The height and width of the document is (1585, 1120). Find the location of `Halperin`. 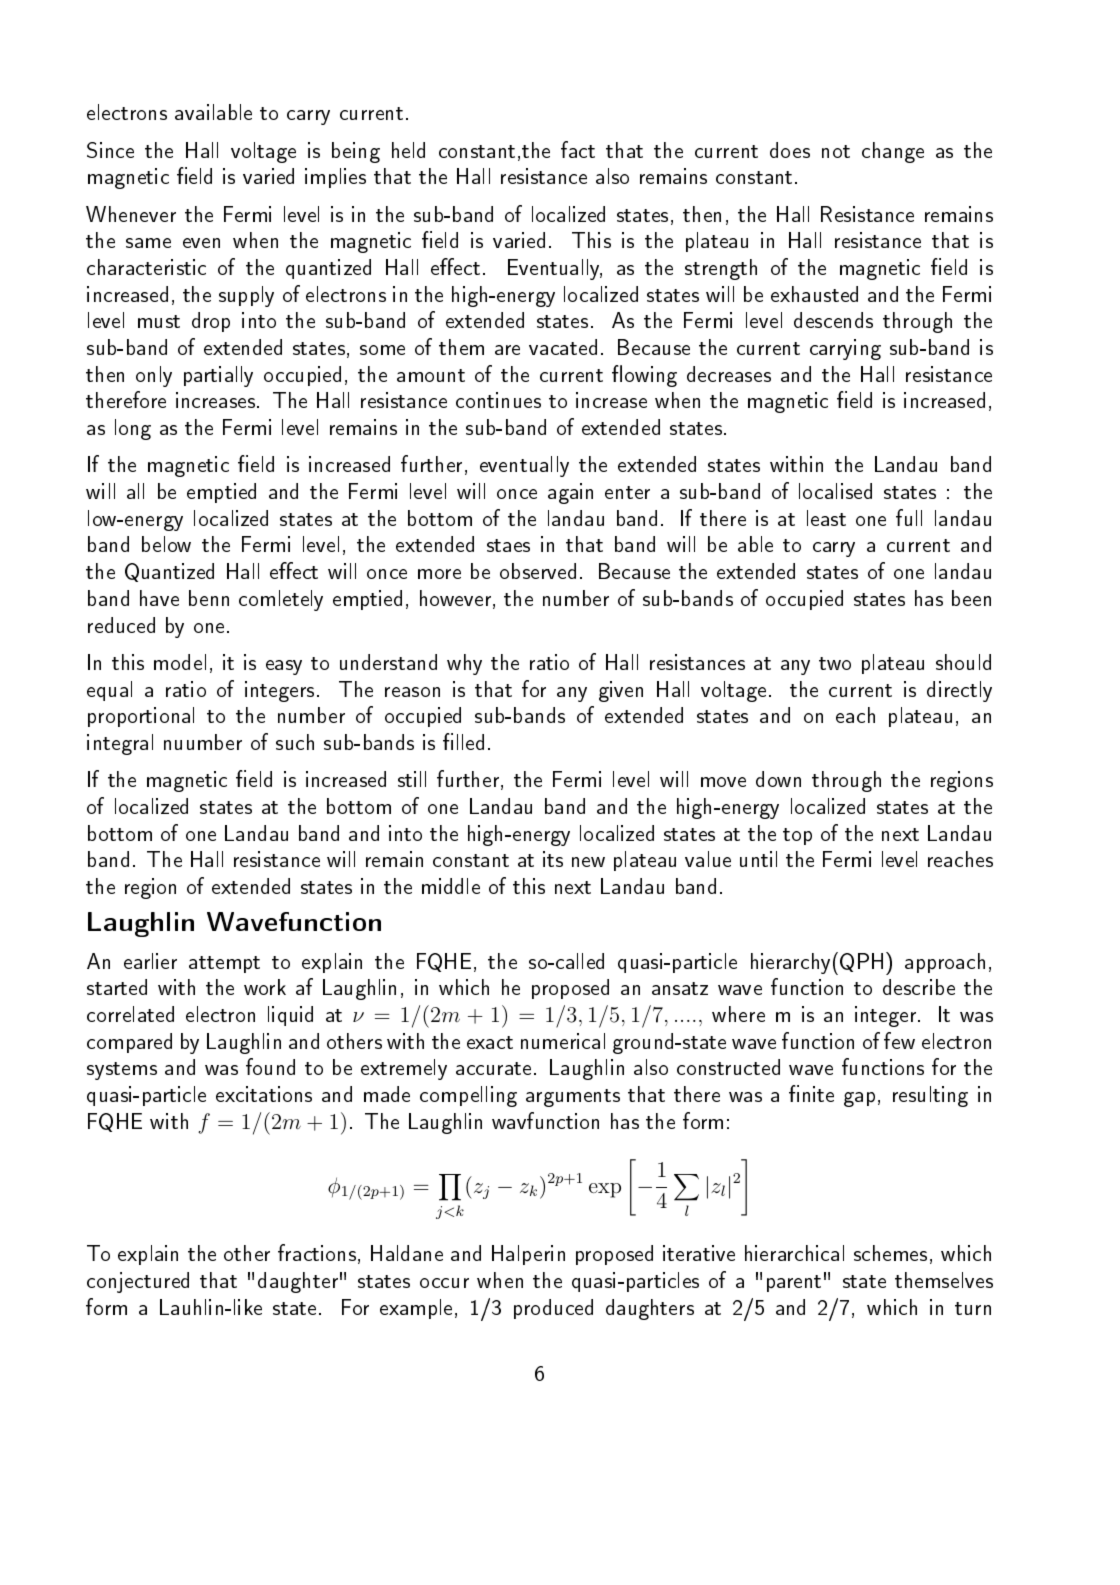

Halperin is located at coordinates (528, 1255).
